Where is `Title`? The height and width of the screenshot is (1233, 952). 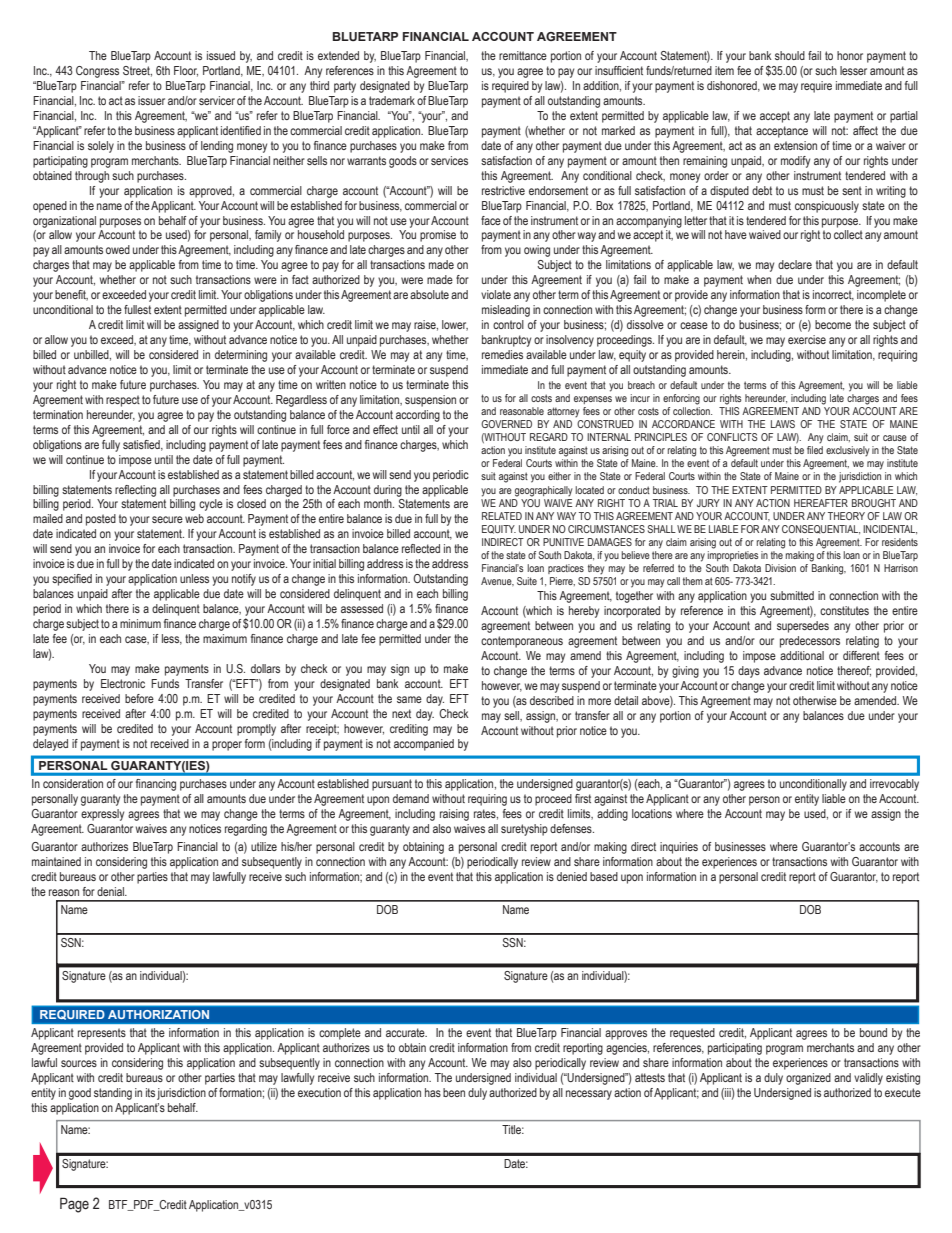
Title is located at coordinates (513, 1129).
